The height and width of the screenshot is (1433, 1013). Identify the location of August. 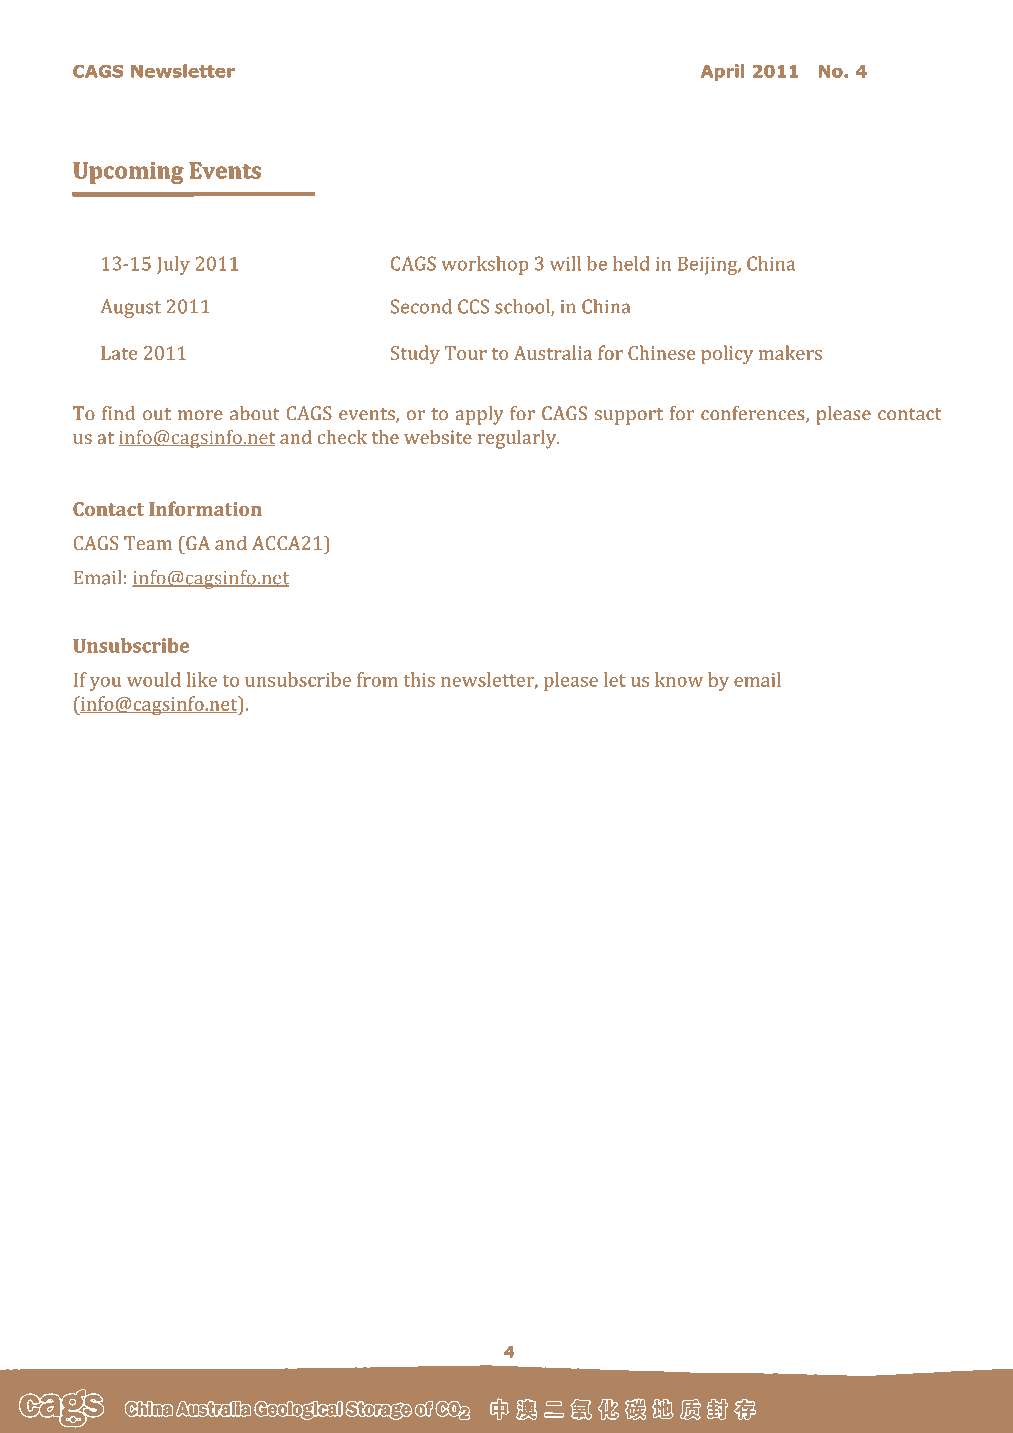
(130, 308).
